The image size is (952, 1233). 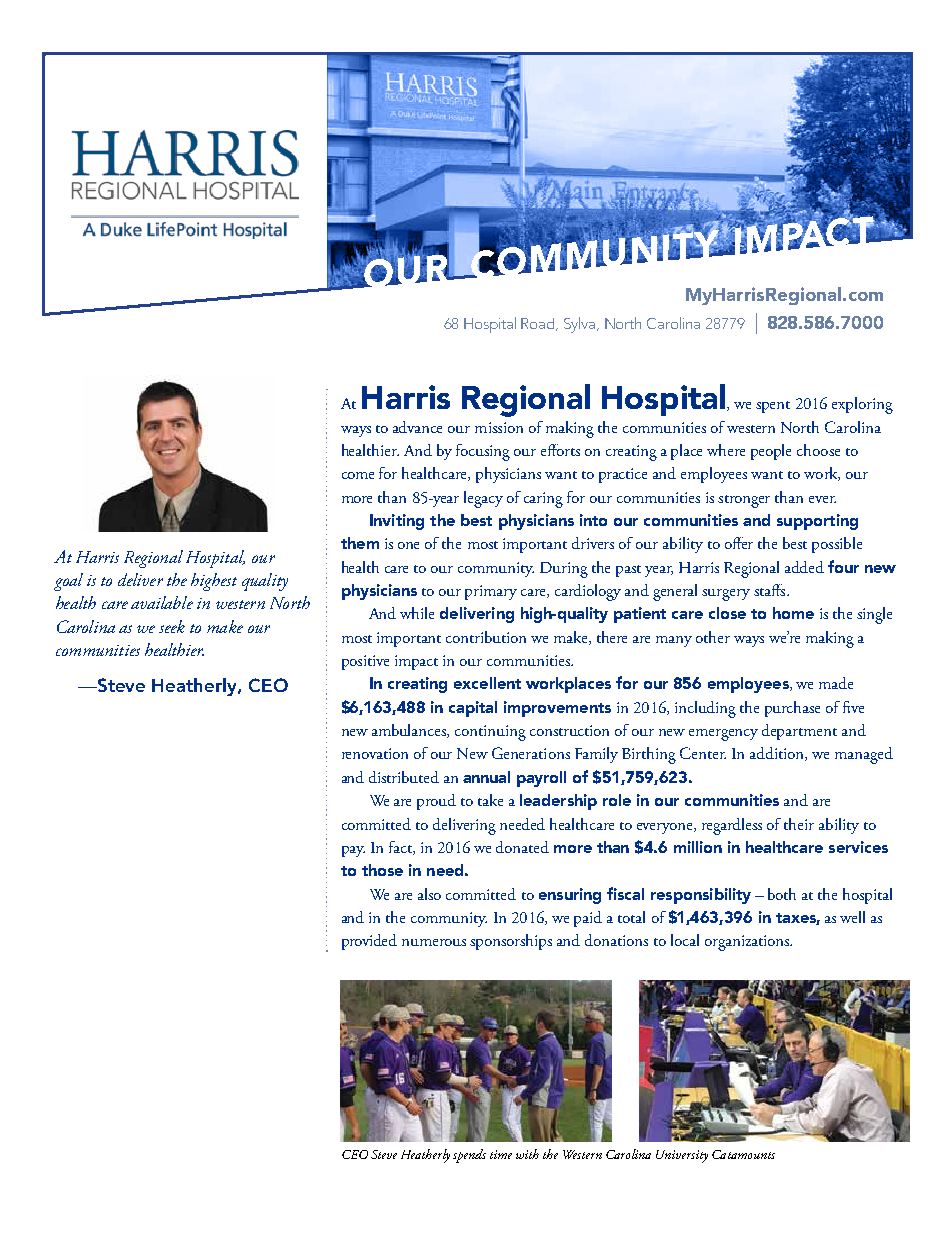 What do you see at coordinates (375, 753) in the image?
I see `renovation` at bounding box center [375, 753].
